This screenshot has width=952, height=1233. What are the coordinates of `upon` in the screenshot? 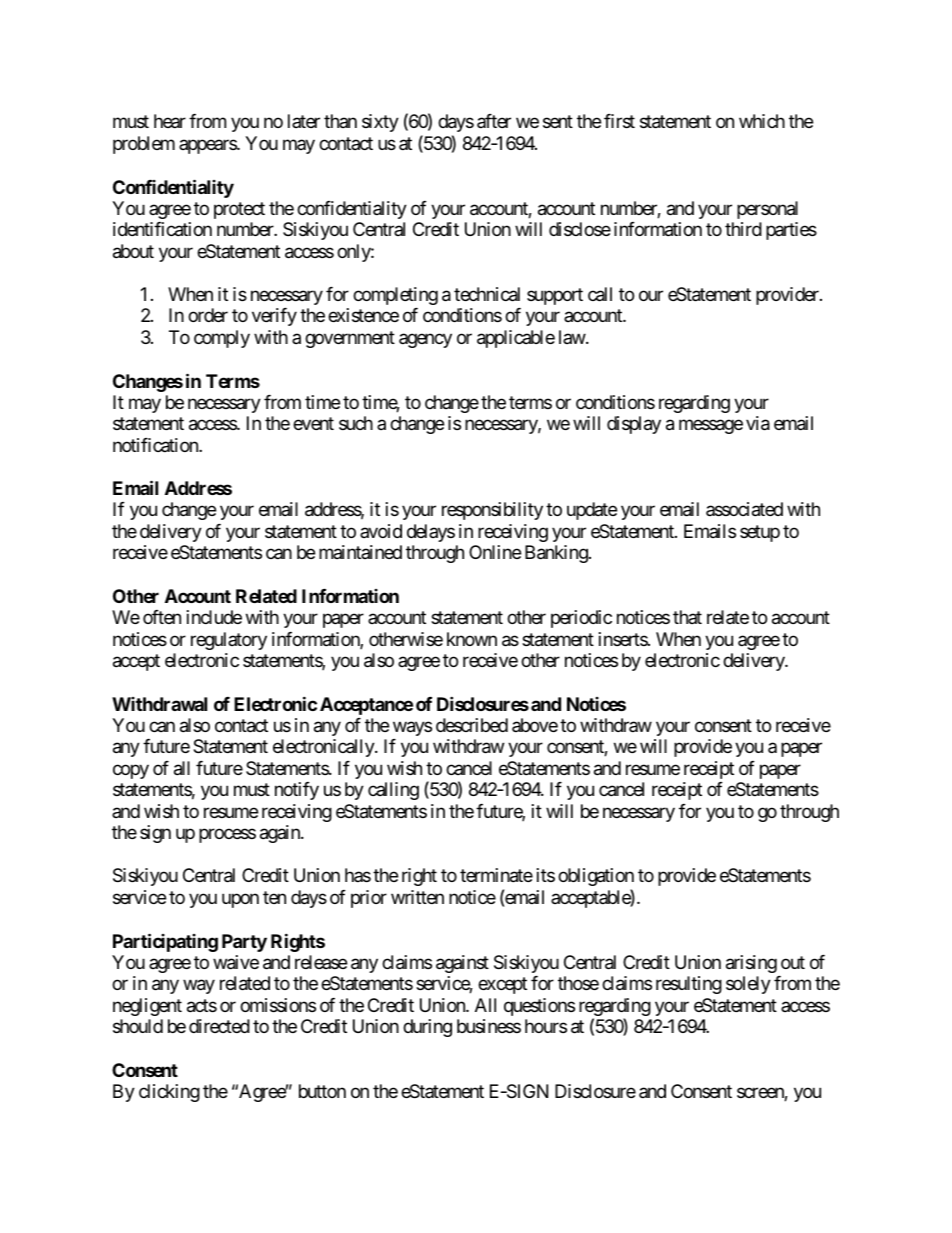 It's located at (240, 900).
